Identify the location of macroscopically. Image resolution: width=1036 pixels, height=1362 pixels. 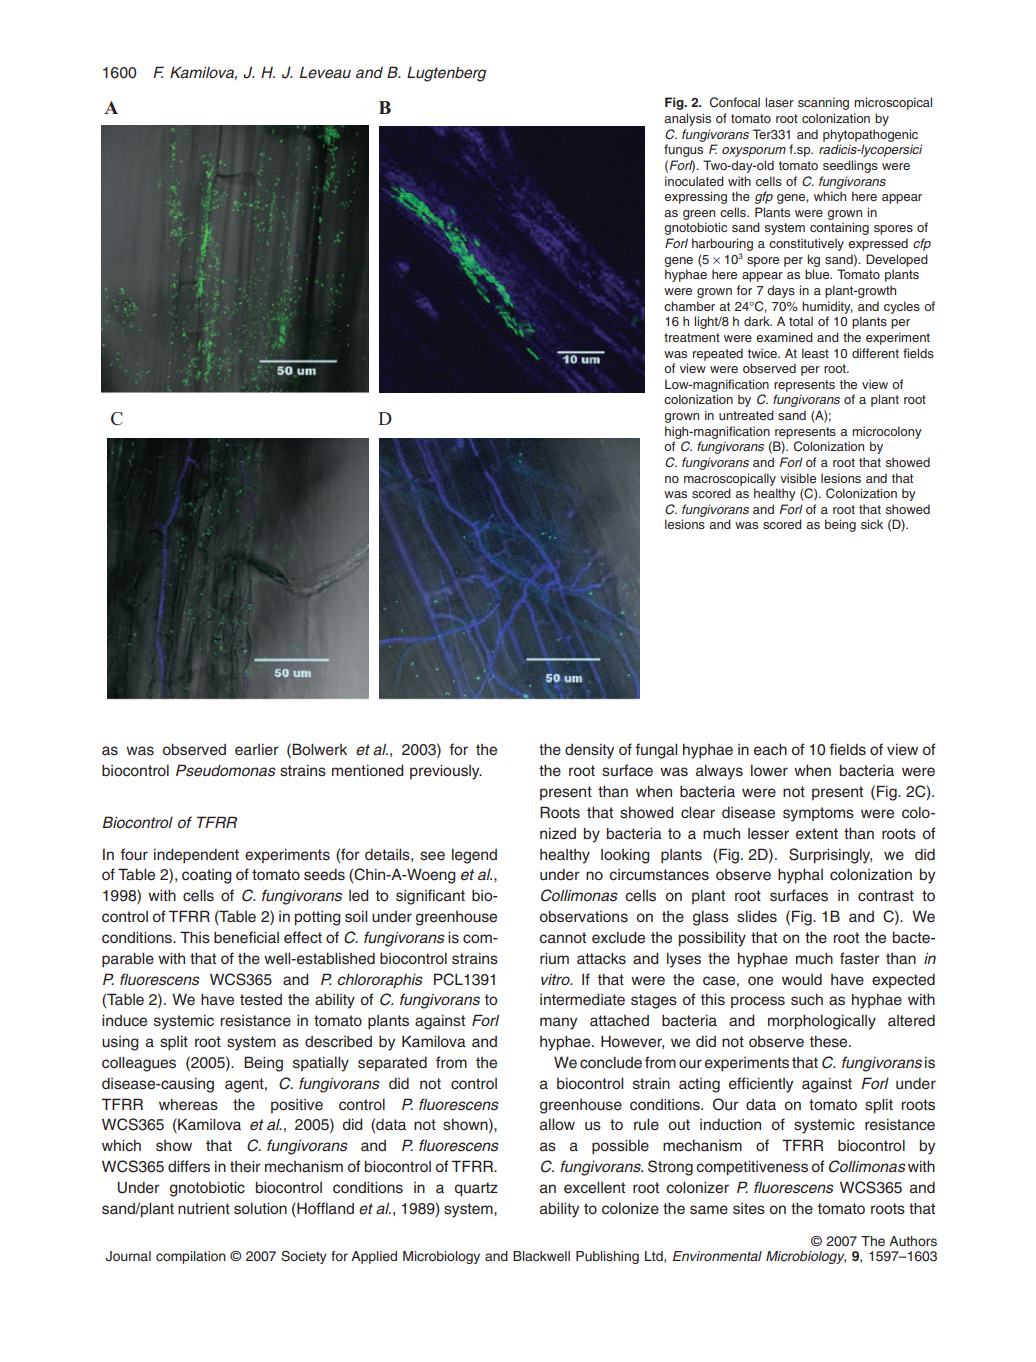
(730, 479).
